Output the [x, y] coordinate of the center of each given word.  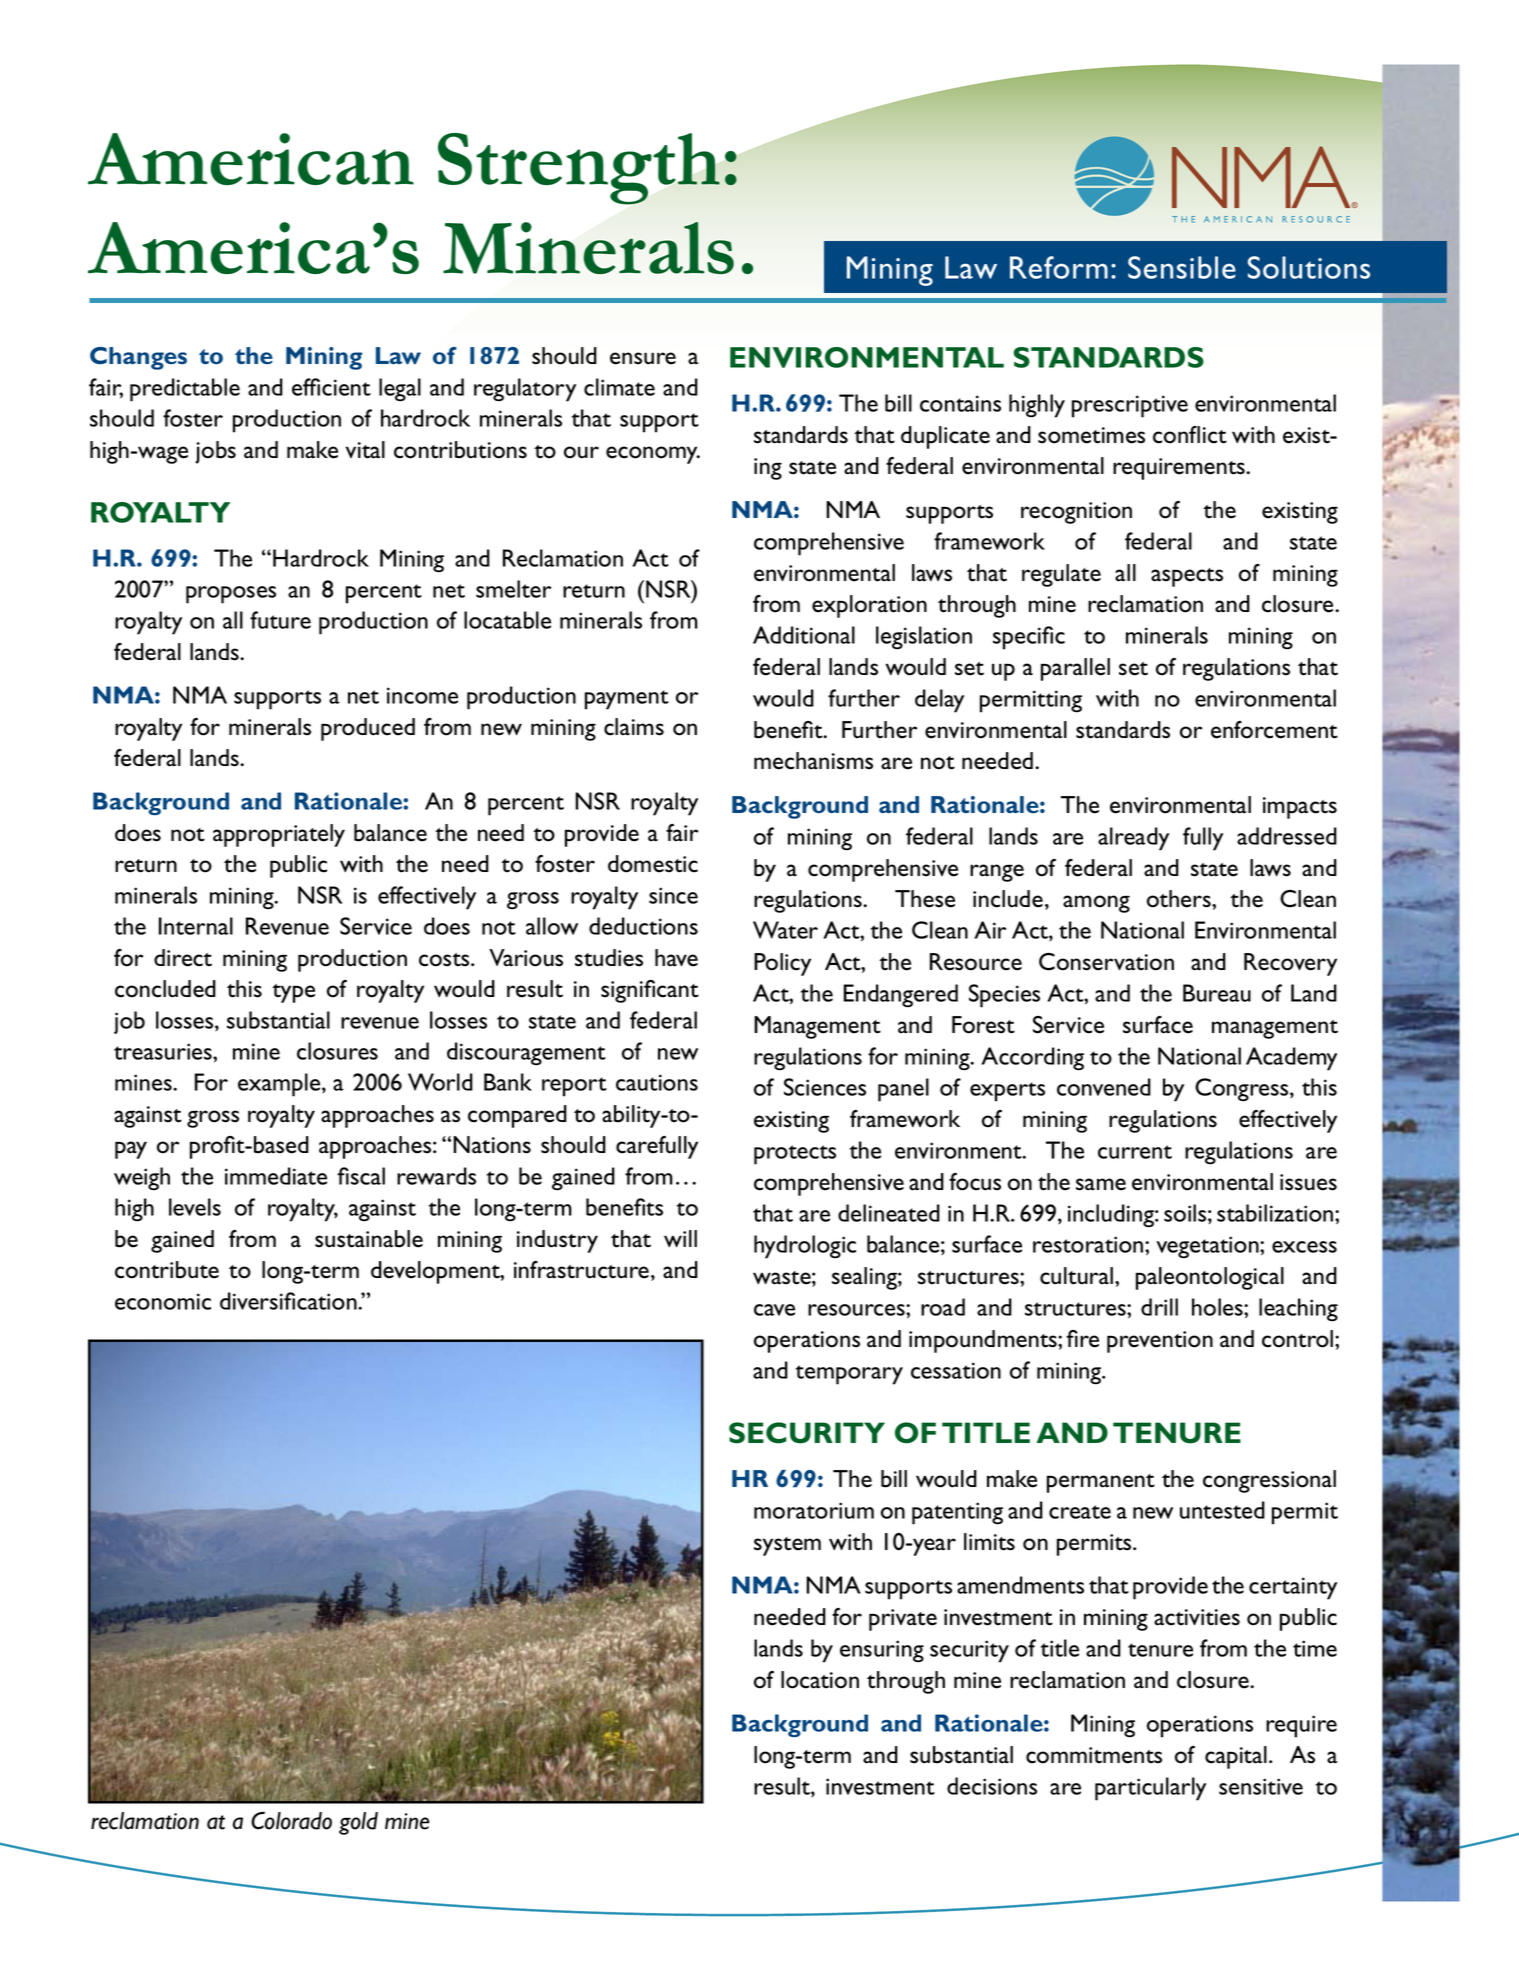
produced [368, 729]
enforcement [1274, 730]
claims [634, 727]
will [680, 1238]
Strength [579, 169]
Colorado [291, 1821]
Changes [138, 358]
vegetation [1209, 1247]
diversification [289, 1301]
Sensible [1182, 267]
